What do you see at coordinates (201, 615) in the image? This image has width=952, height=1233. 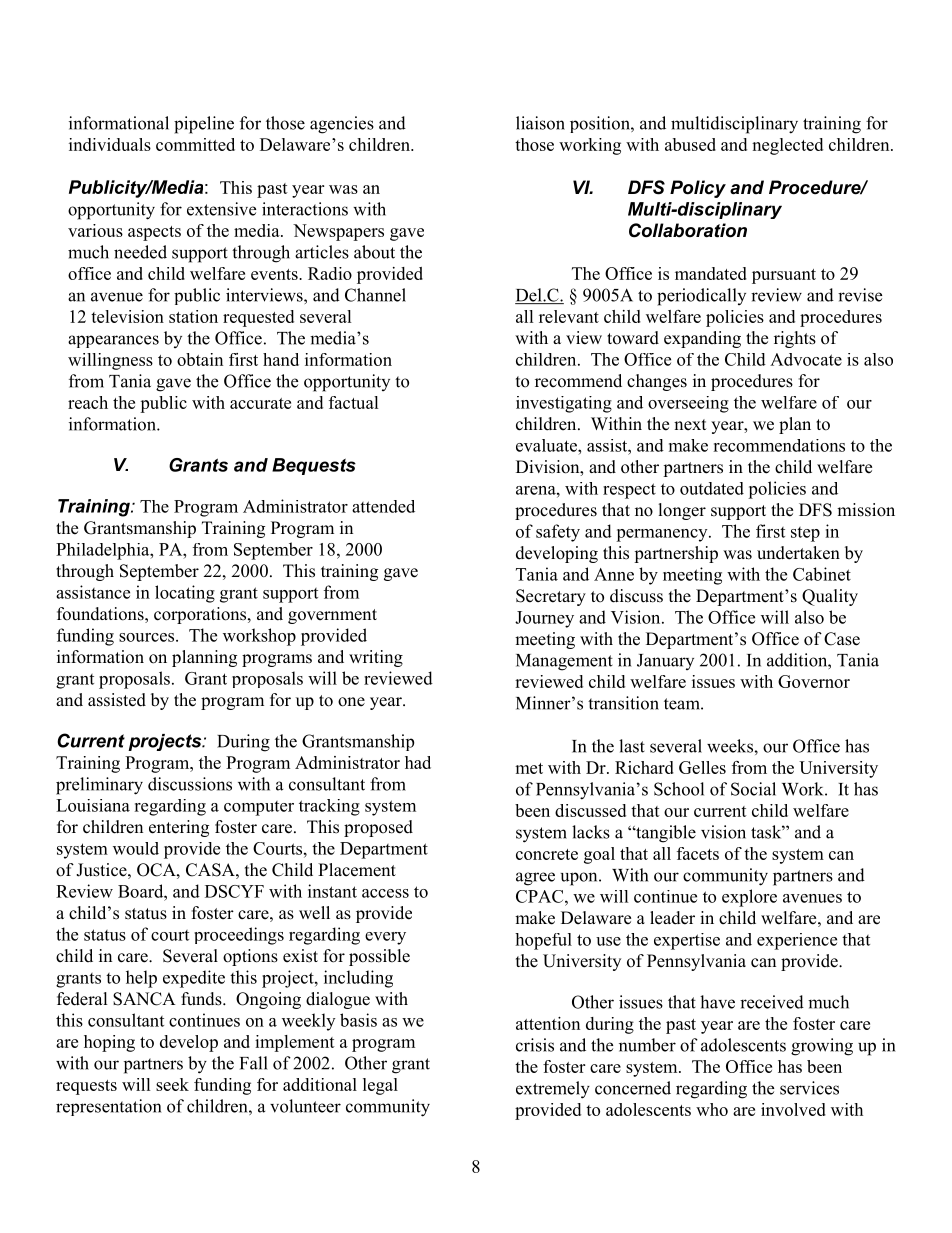 I see `corporations` at bounding box center [201, 615].
